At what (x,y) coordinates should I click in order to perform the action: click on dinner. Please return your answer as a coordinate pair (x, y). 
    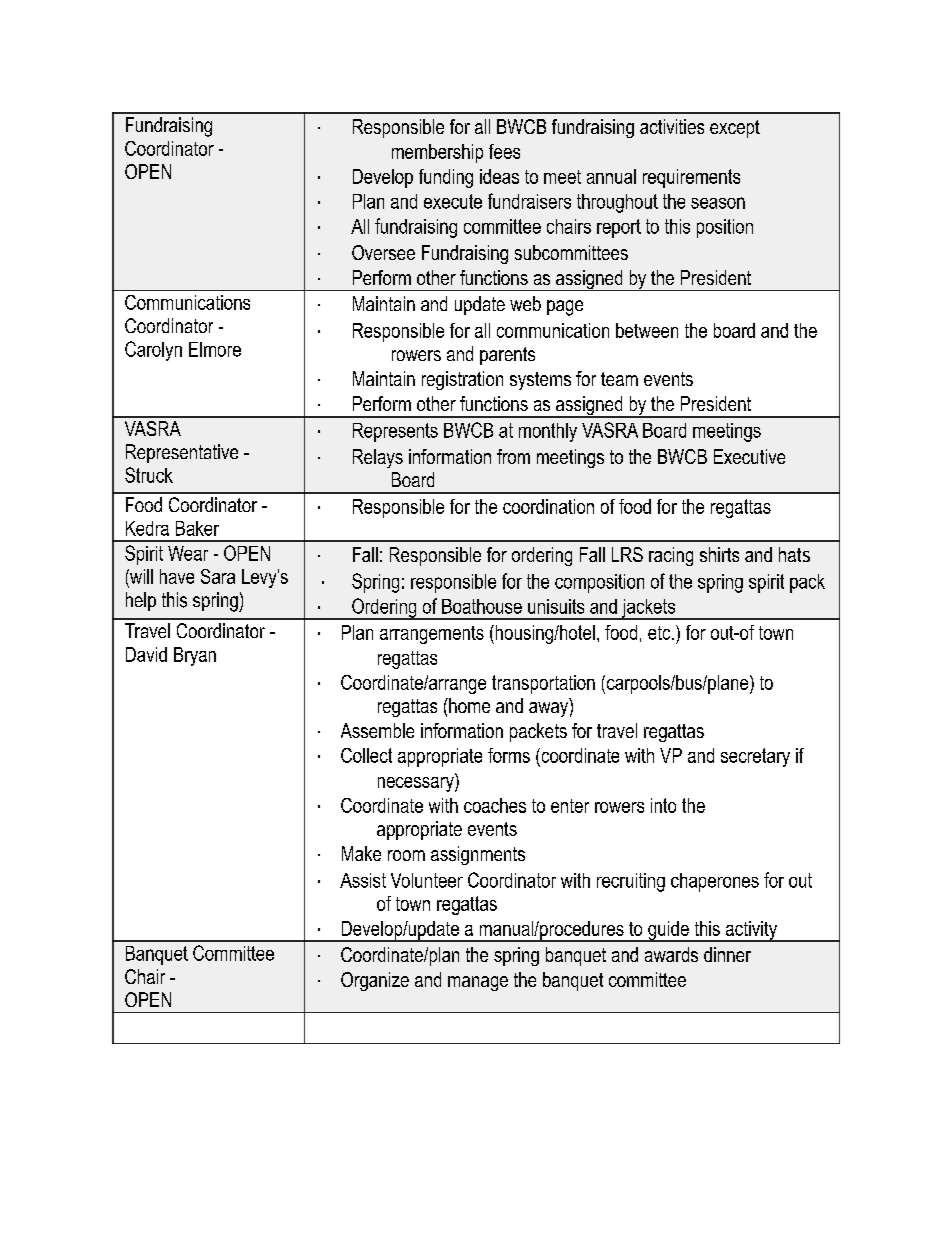
    Looking at the image, I should click on (727, 954).
